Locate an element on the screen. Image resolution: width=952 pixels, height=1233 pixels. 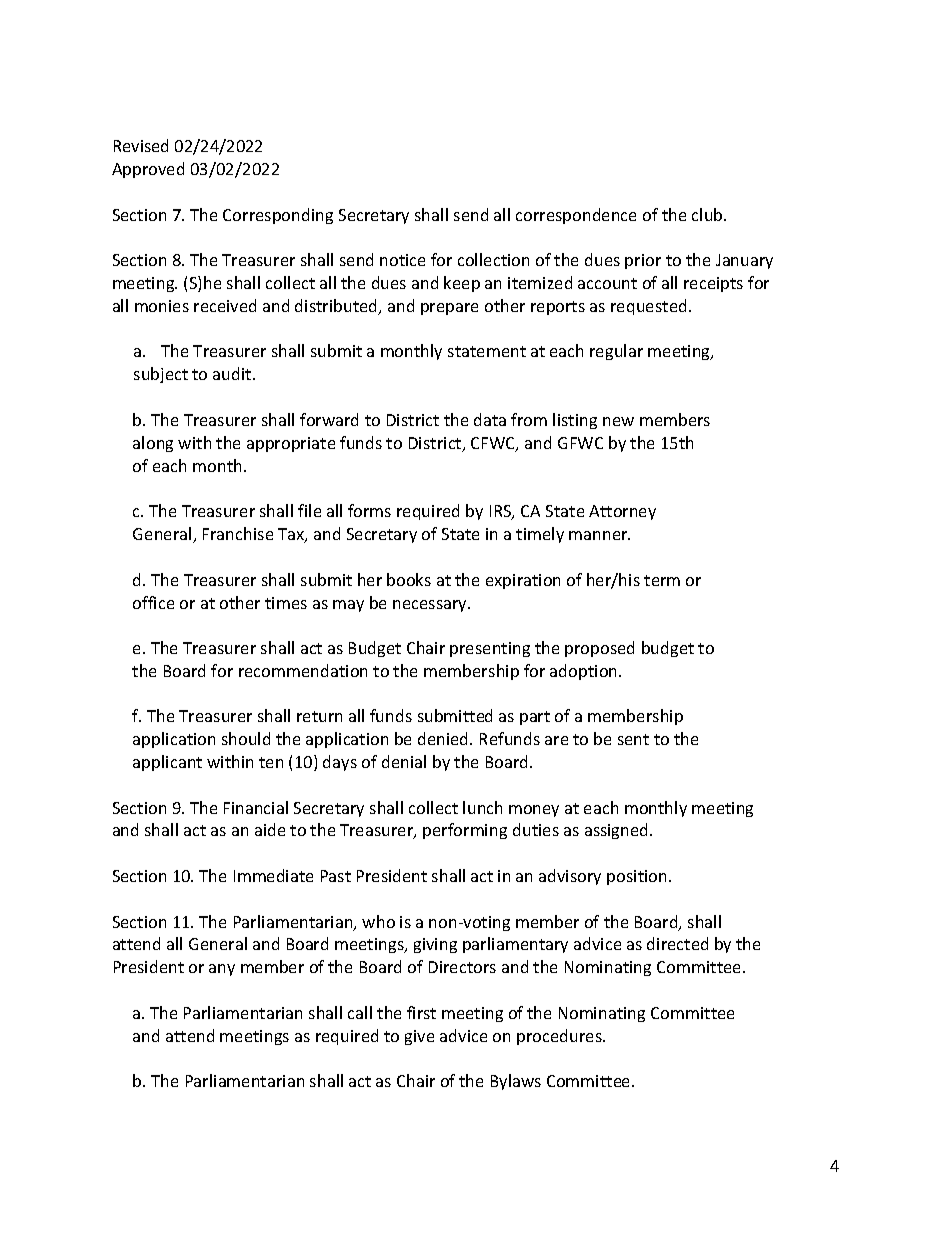
new is located at coordinates (618, 421).
